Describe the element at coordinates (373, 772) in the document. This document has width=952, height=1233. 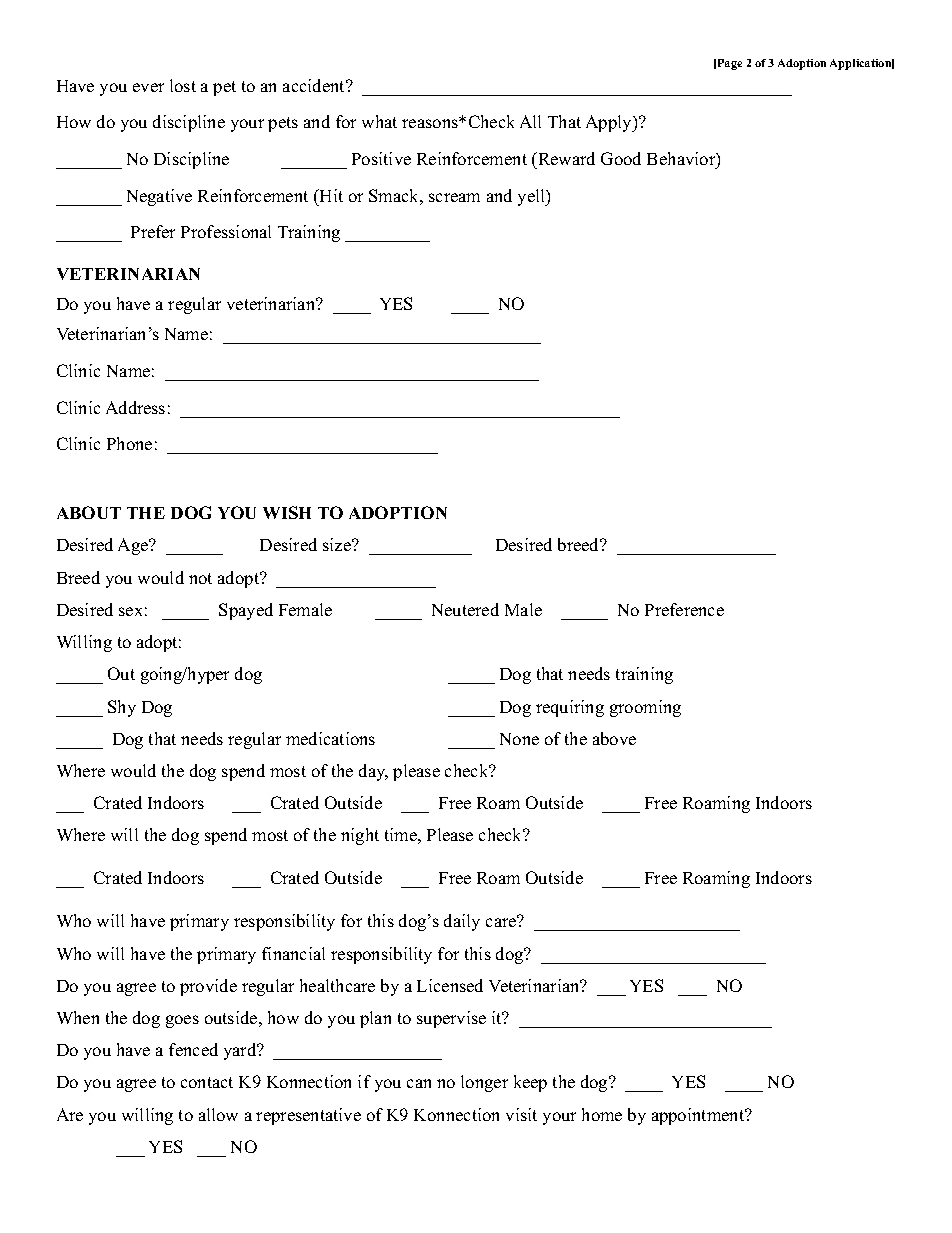
I see `day` at that location.
